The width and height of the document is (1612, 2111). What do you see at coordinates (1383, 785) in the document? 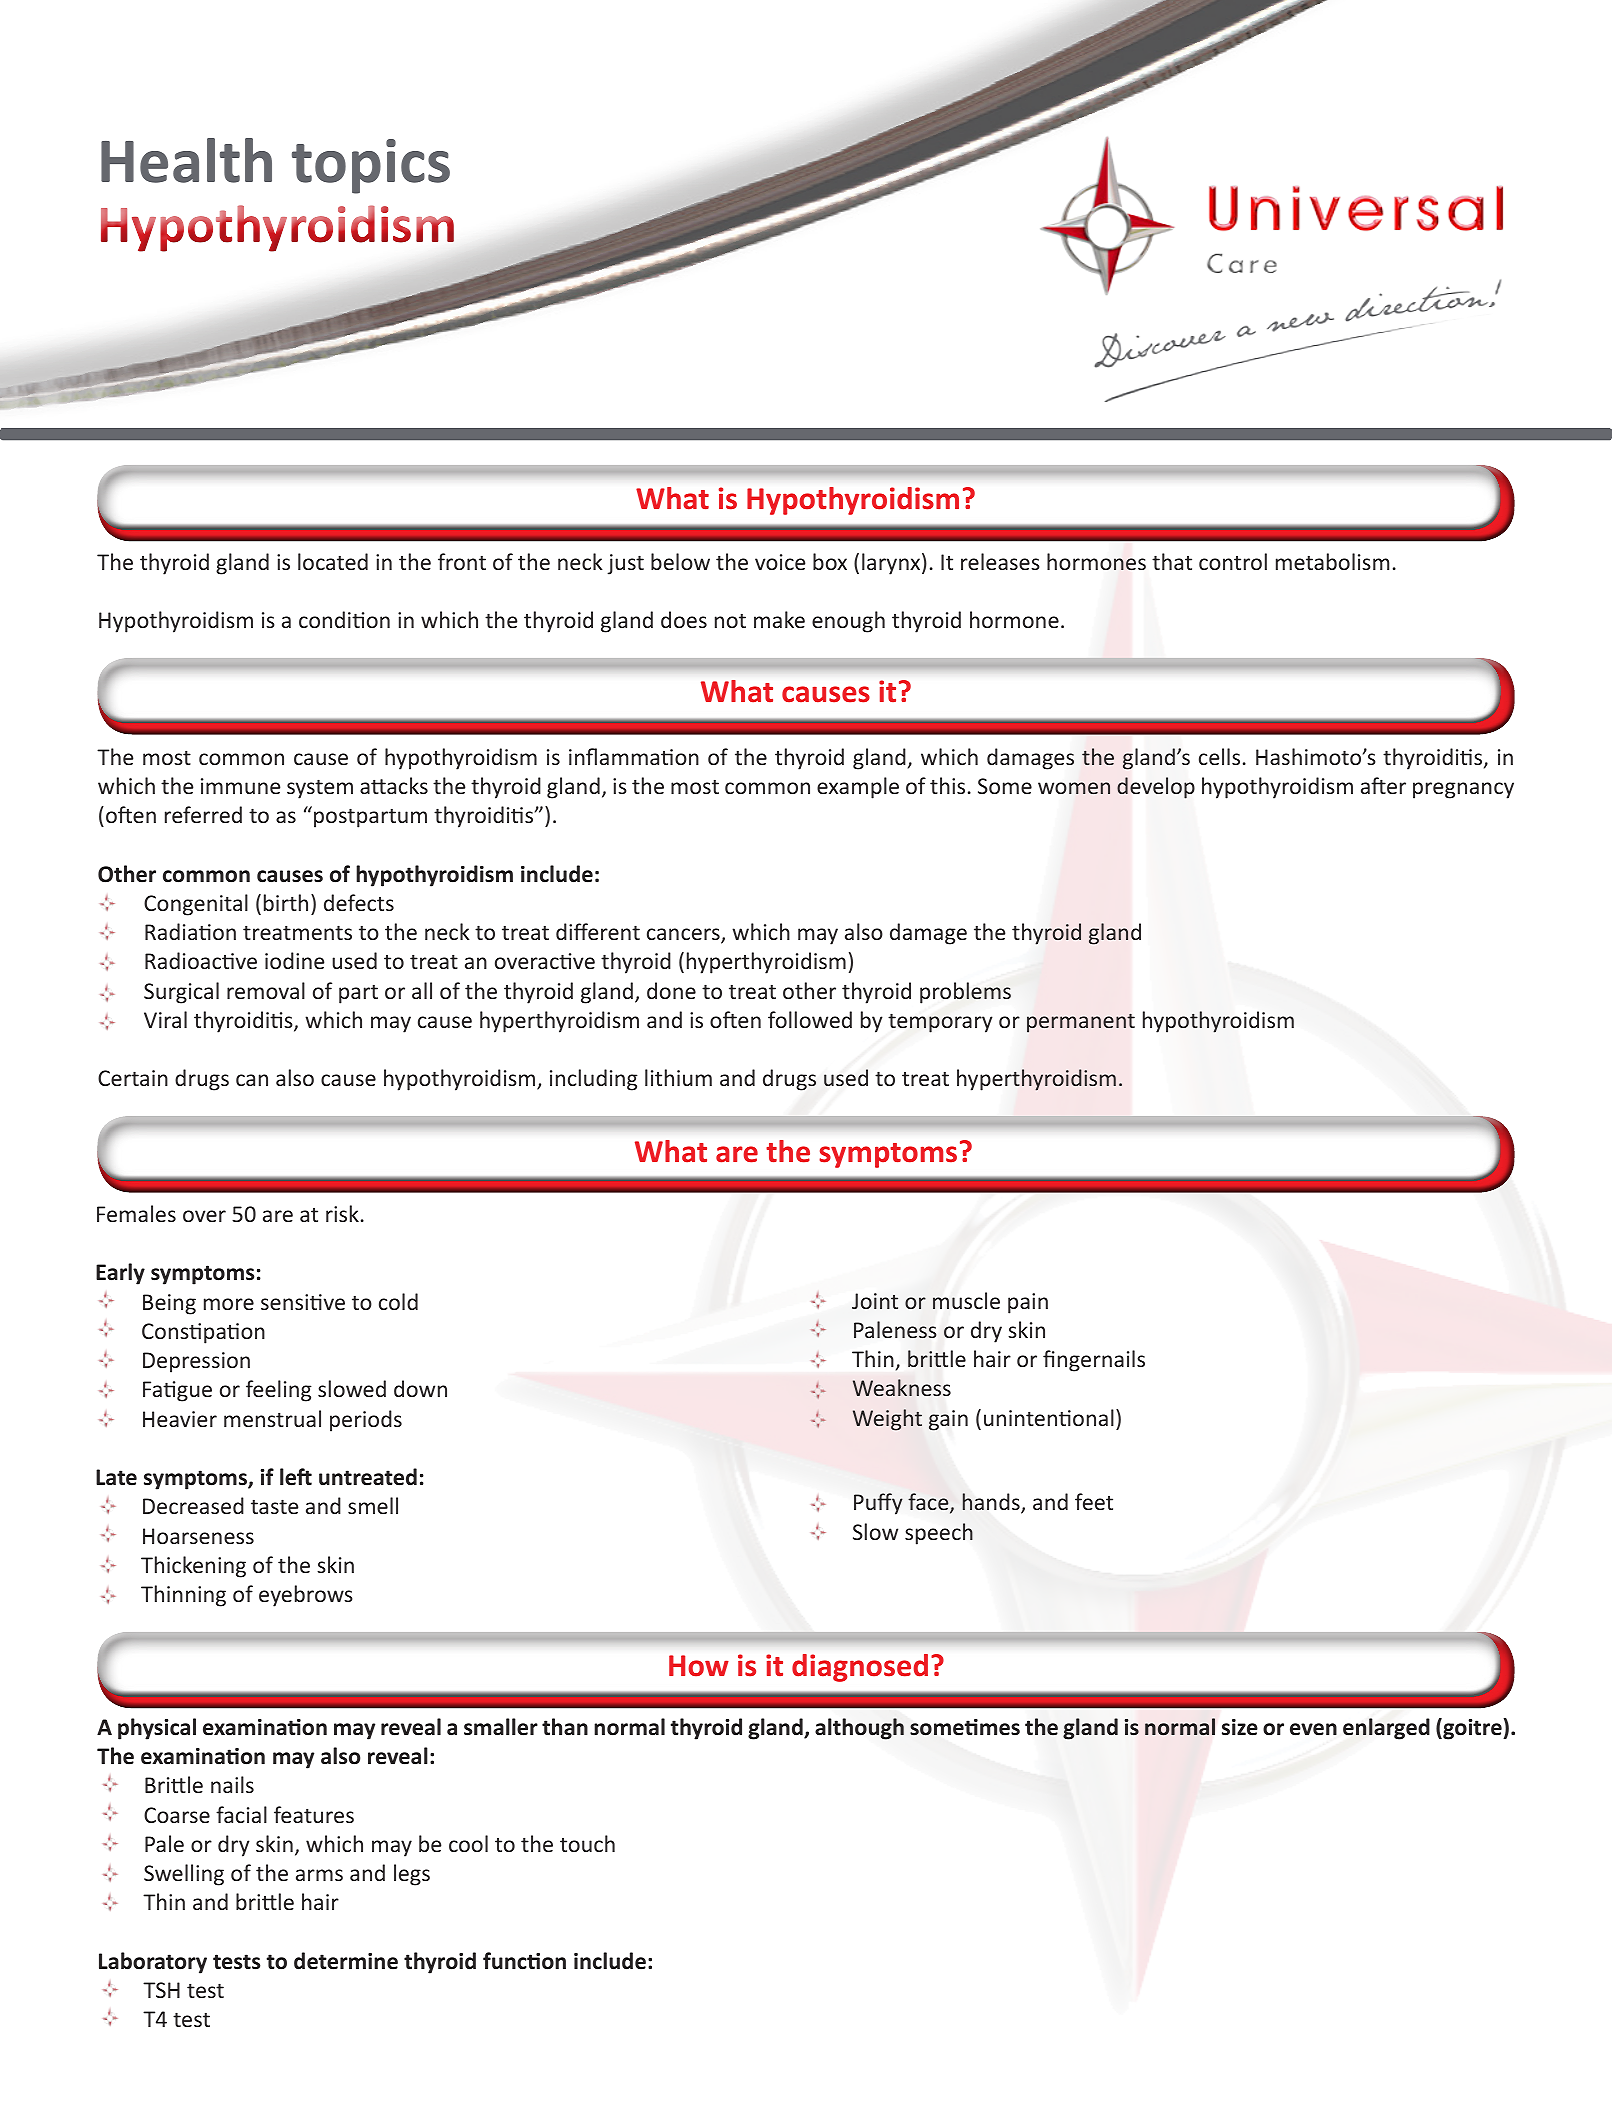
I see `after` at bounding box center [1383, 785].
